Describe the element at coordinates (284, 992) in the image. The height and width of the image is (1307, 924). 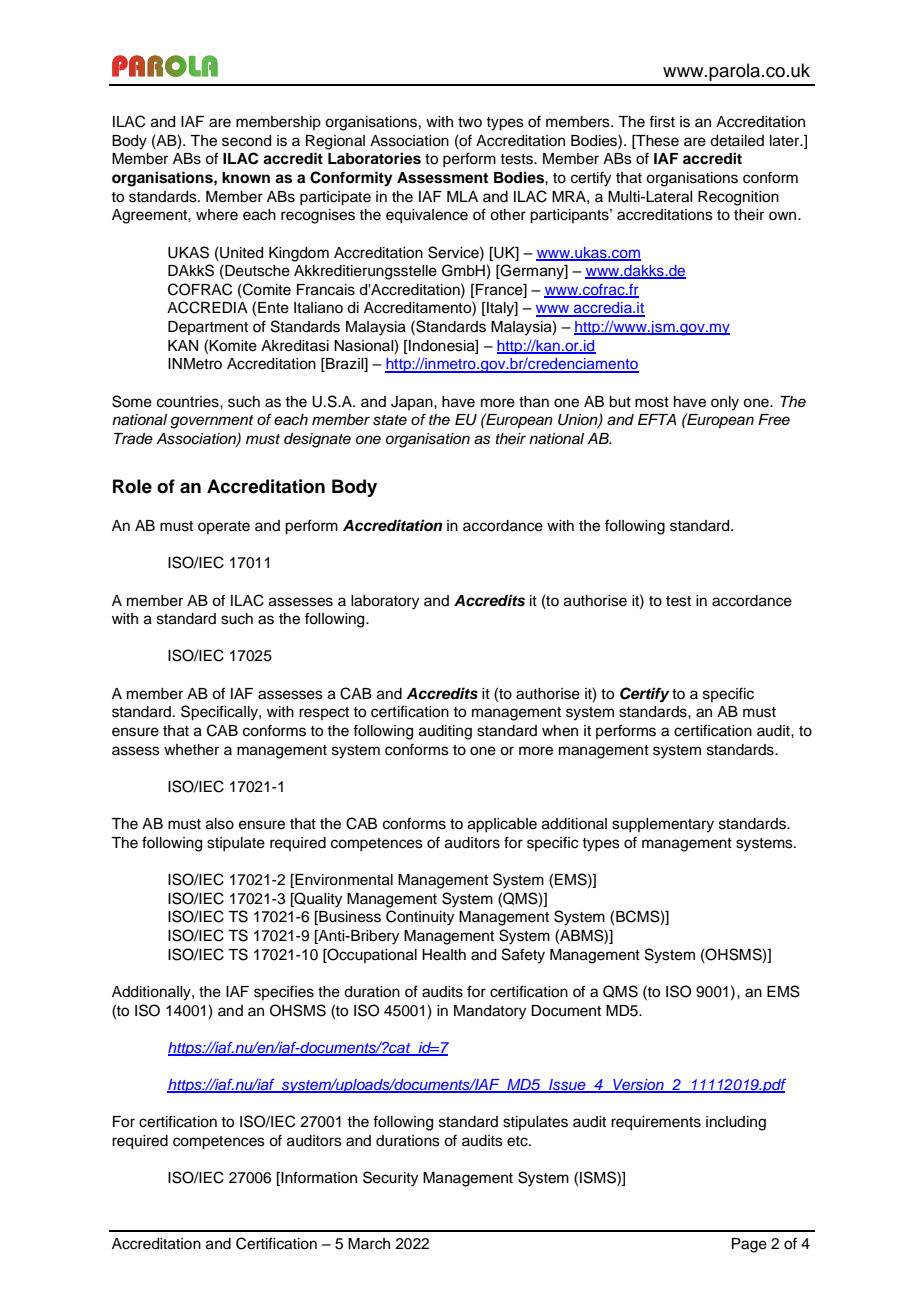
I see `specifies` at that location.
